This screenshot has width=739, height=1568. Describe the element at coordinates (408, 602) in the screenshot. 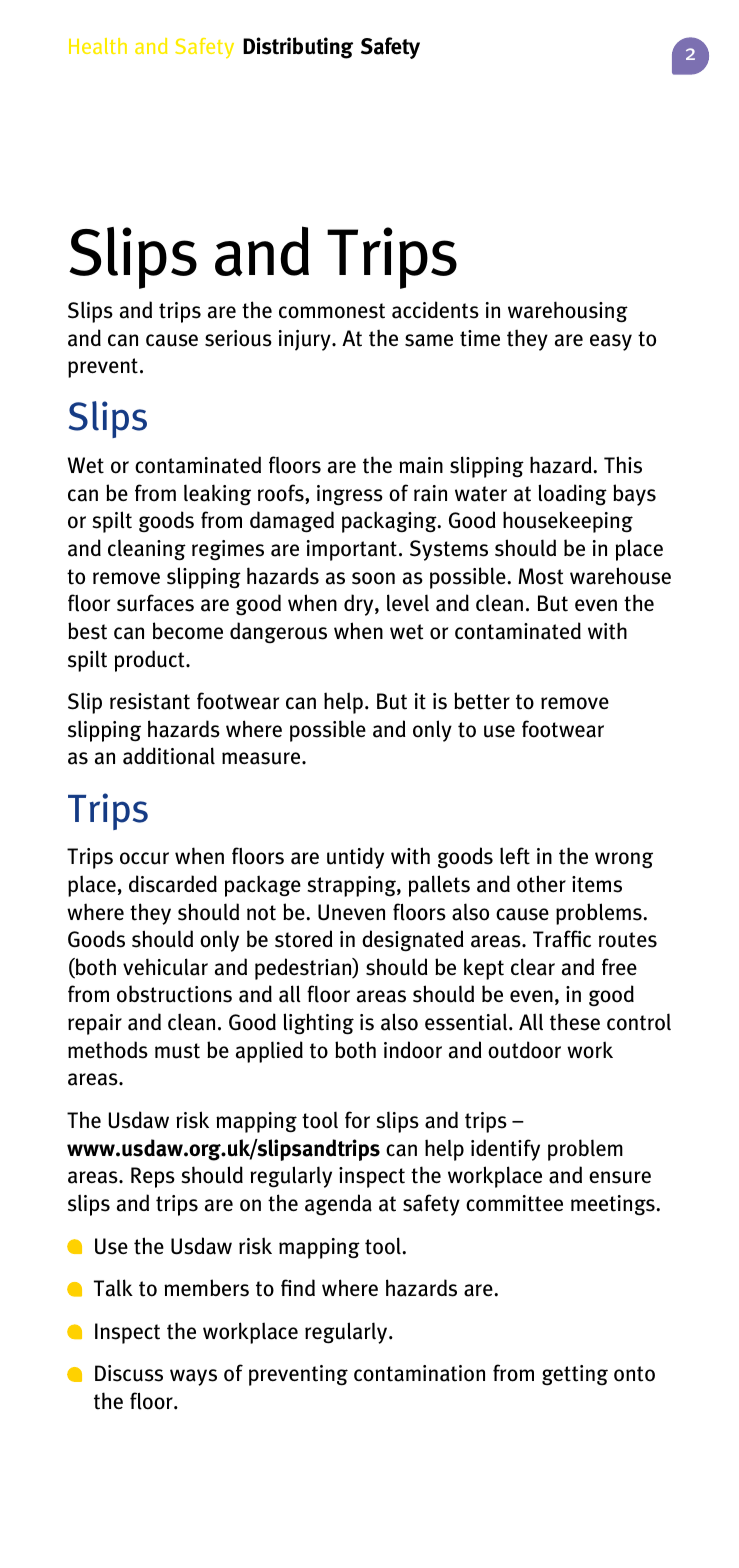

I see `level` at that location.
